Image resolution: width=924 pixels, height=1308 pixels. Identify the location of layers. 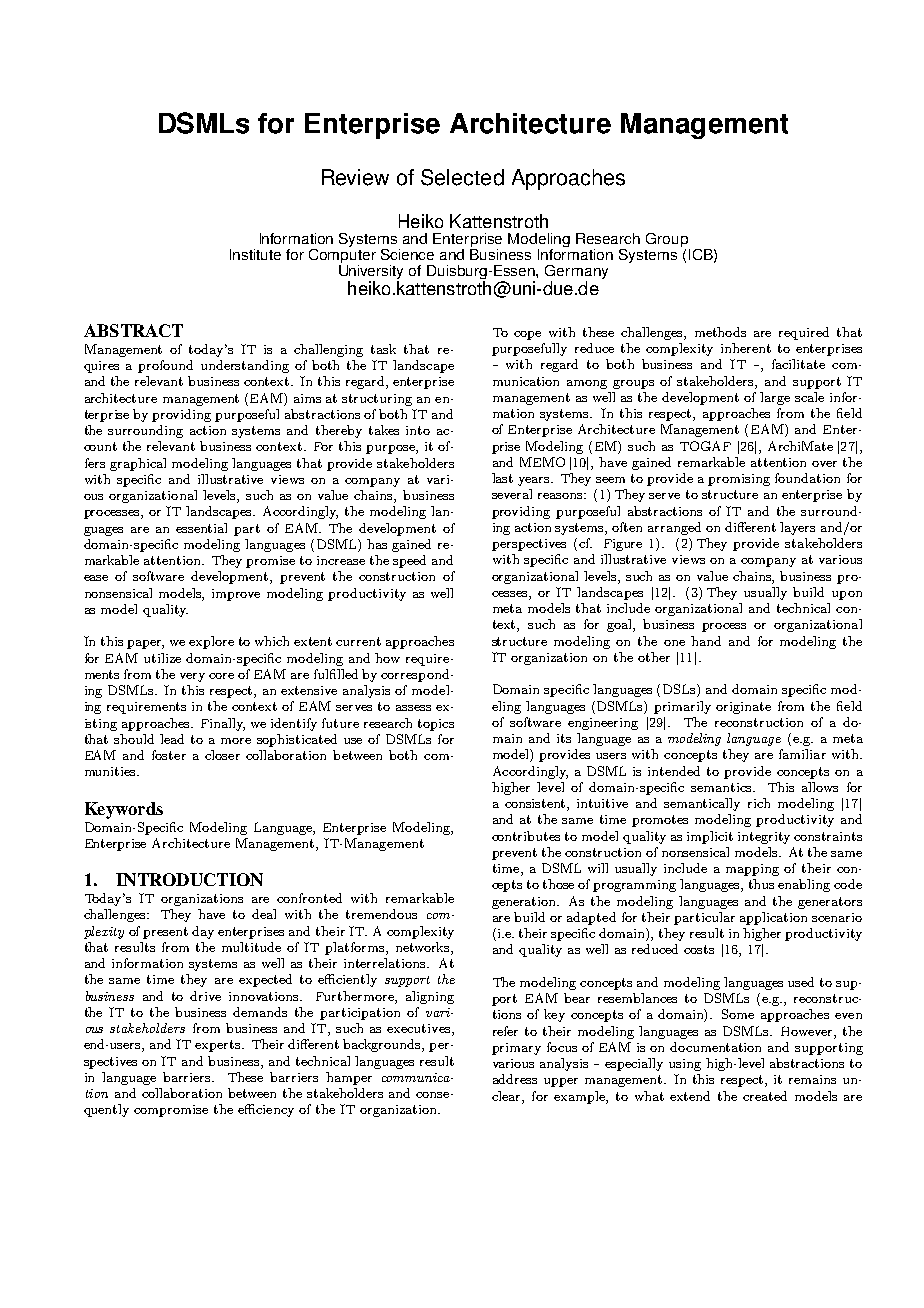
(797, 528).
